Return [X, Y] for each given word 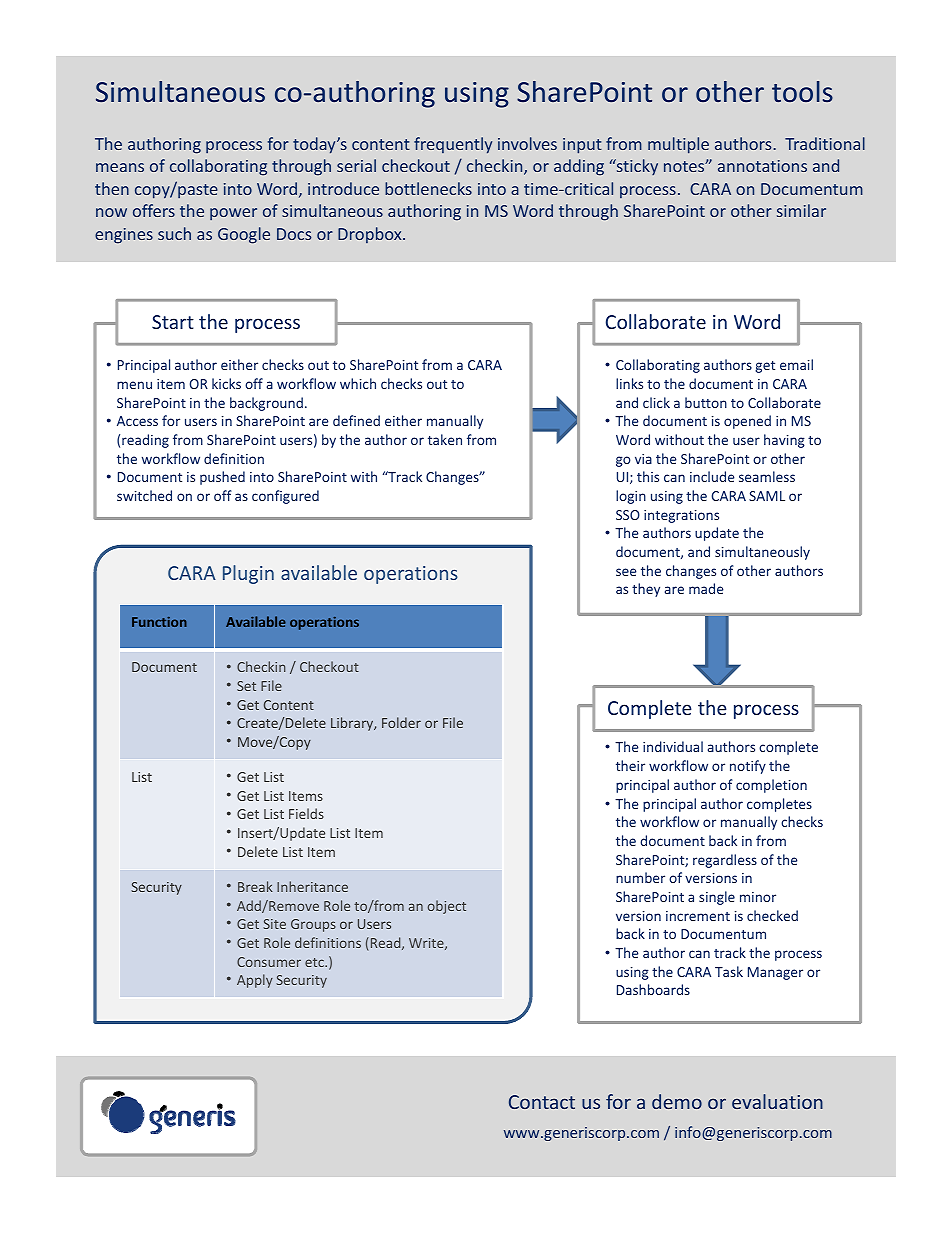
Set [246, 686]
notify [748, 767]
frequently [453, 145]
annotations [762, 166]
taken [445, 439]
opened [747, 422]
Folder [401, 722]
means [120, 167]
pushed [222, 478]
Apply [255, 981]
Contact [542, 1102]
